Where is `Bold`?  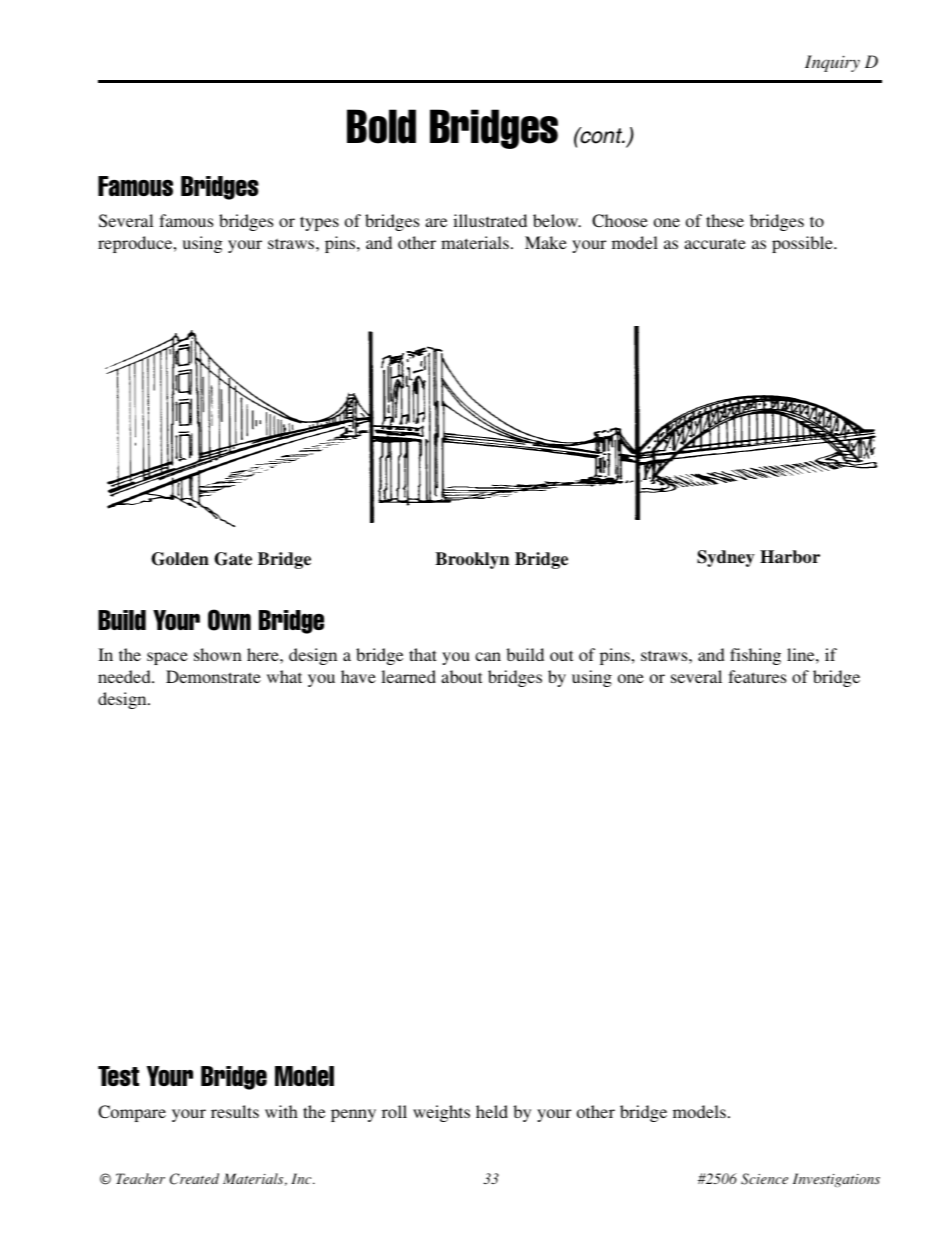
Bold is located at coordinates (381, 126).
